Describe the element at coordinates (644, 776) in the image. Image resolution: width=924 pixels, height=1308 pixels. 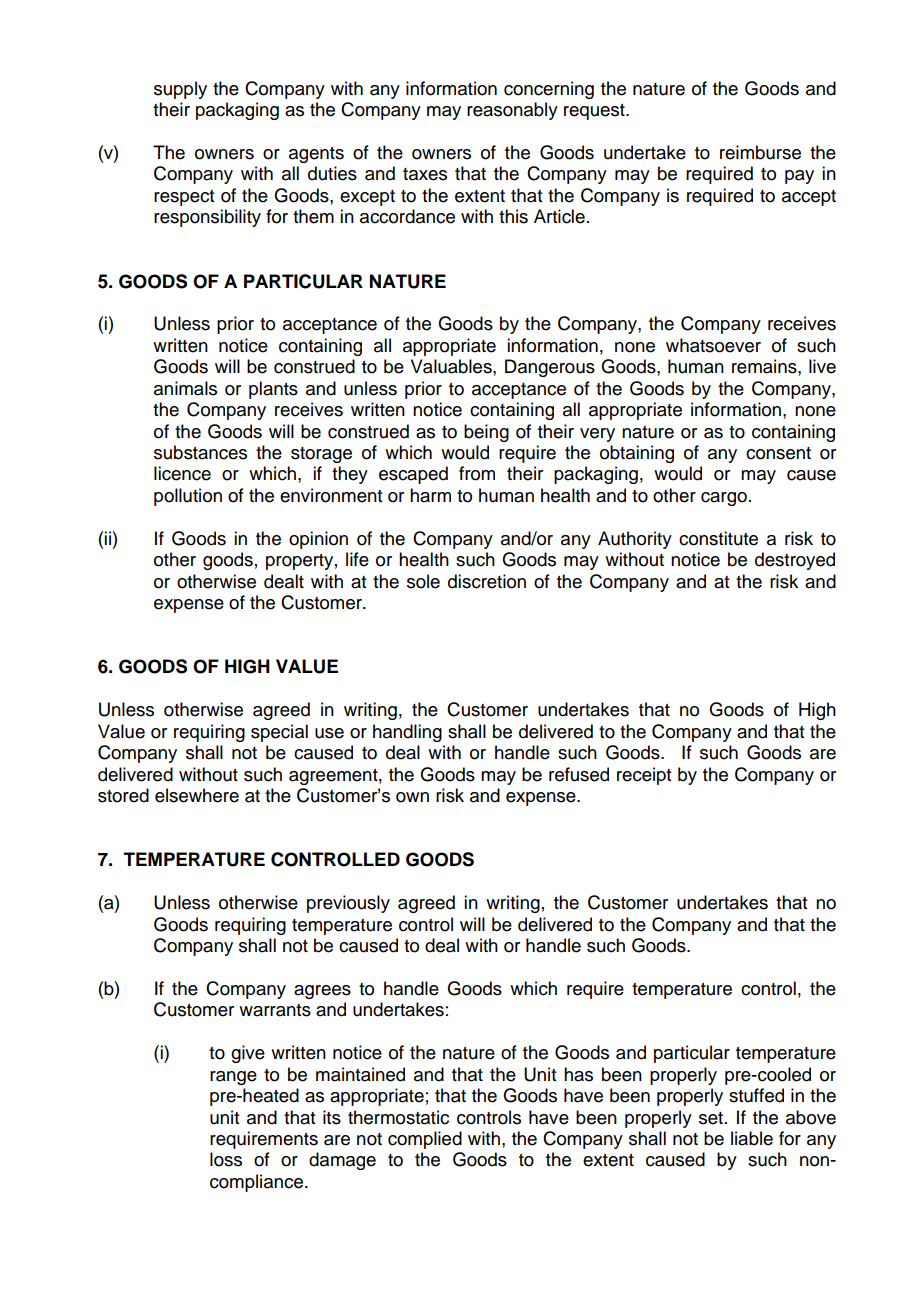
I see `receipt` at that location.
